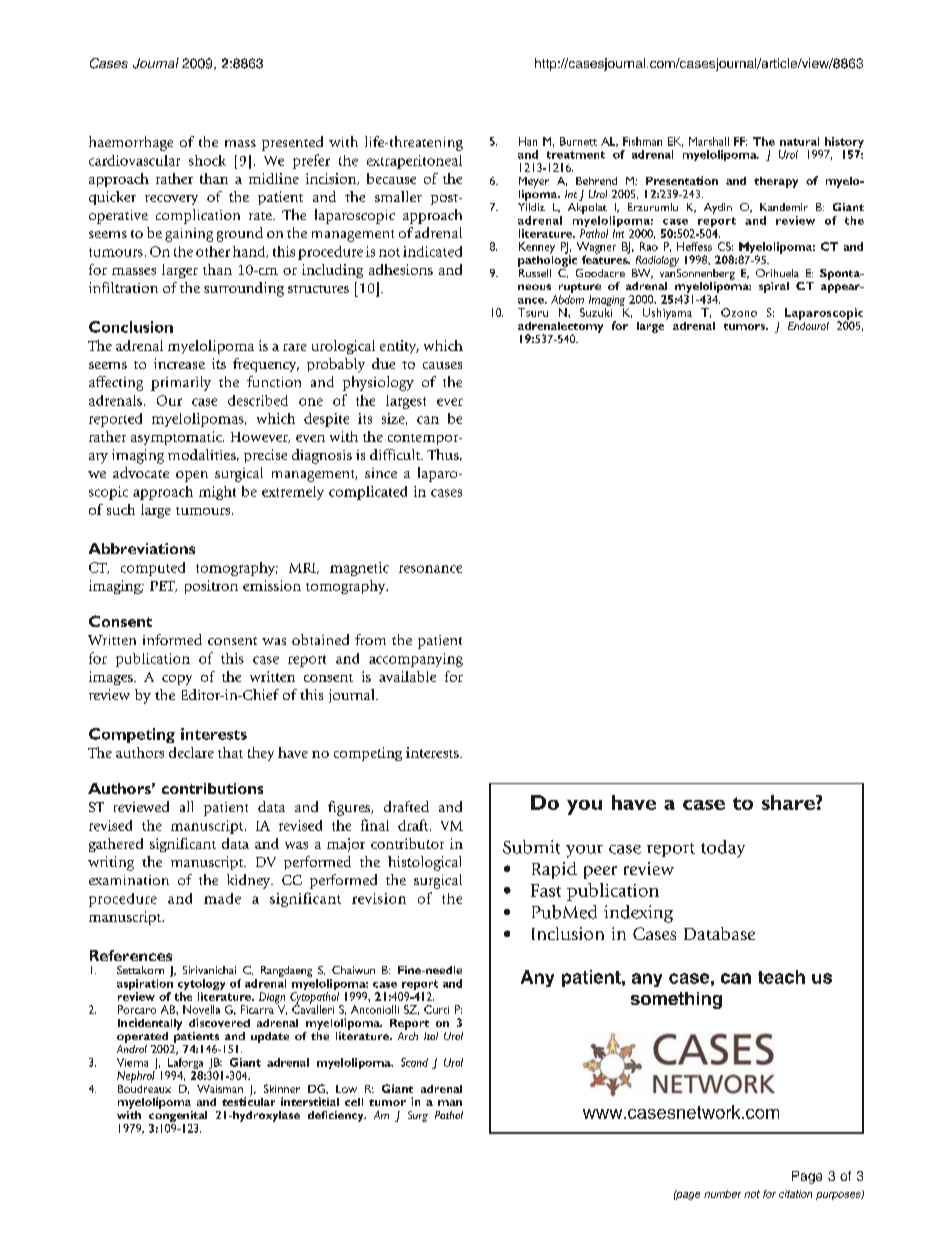  I want to click on testicular, so click(248, 1100).
